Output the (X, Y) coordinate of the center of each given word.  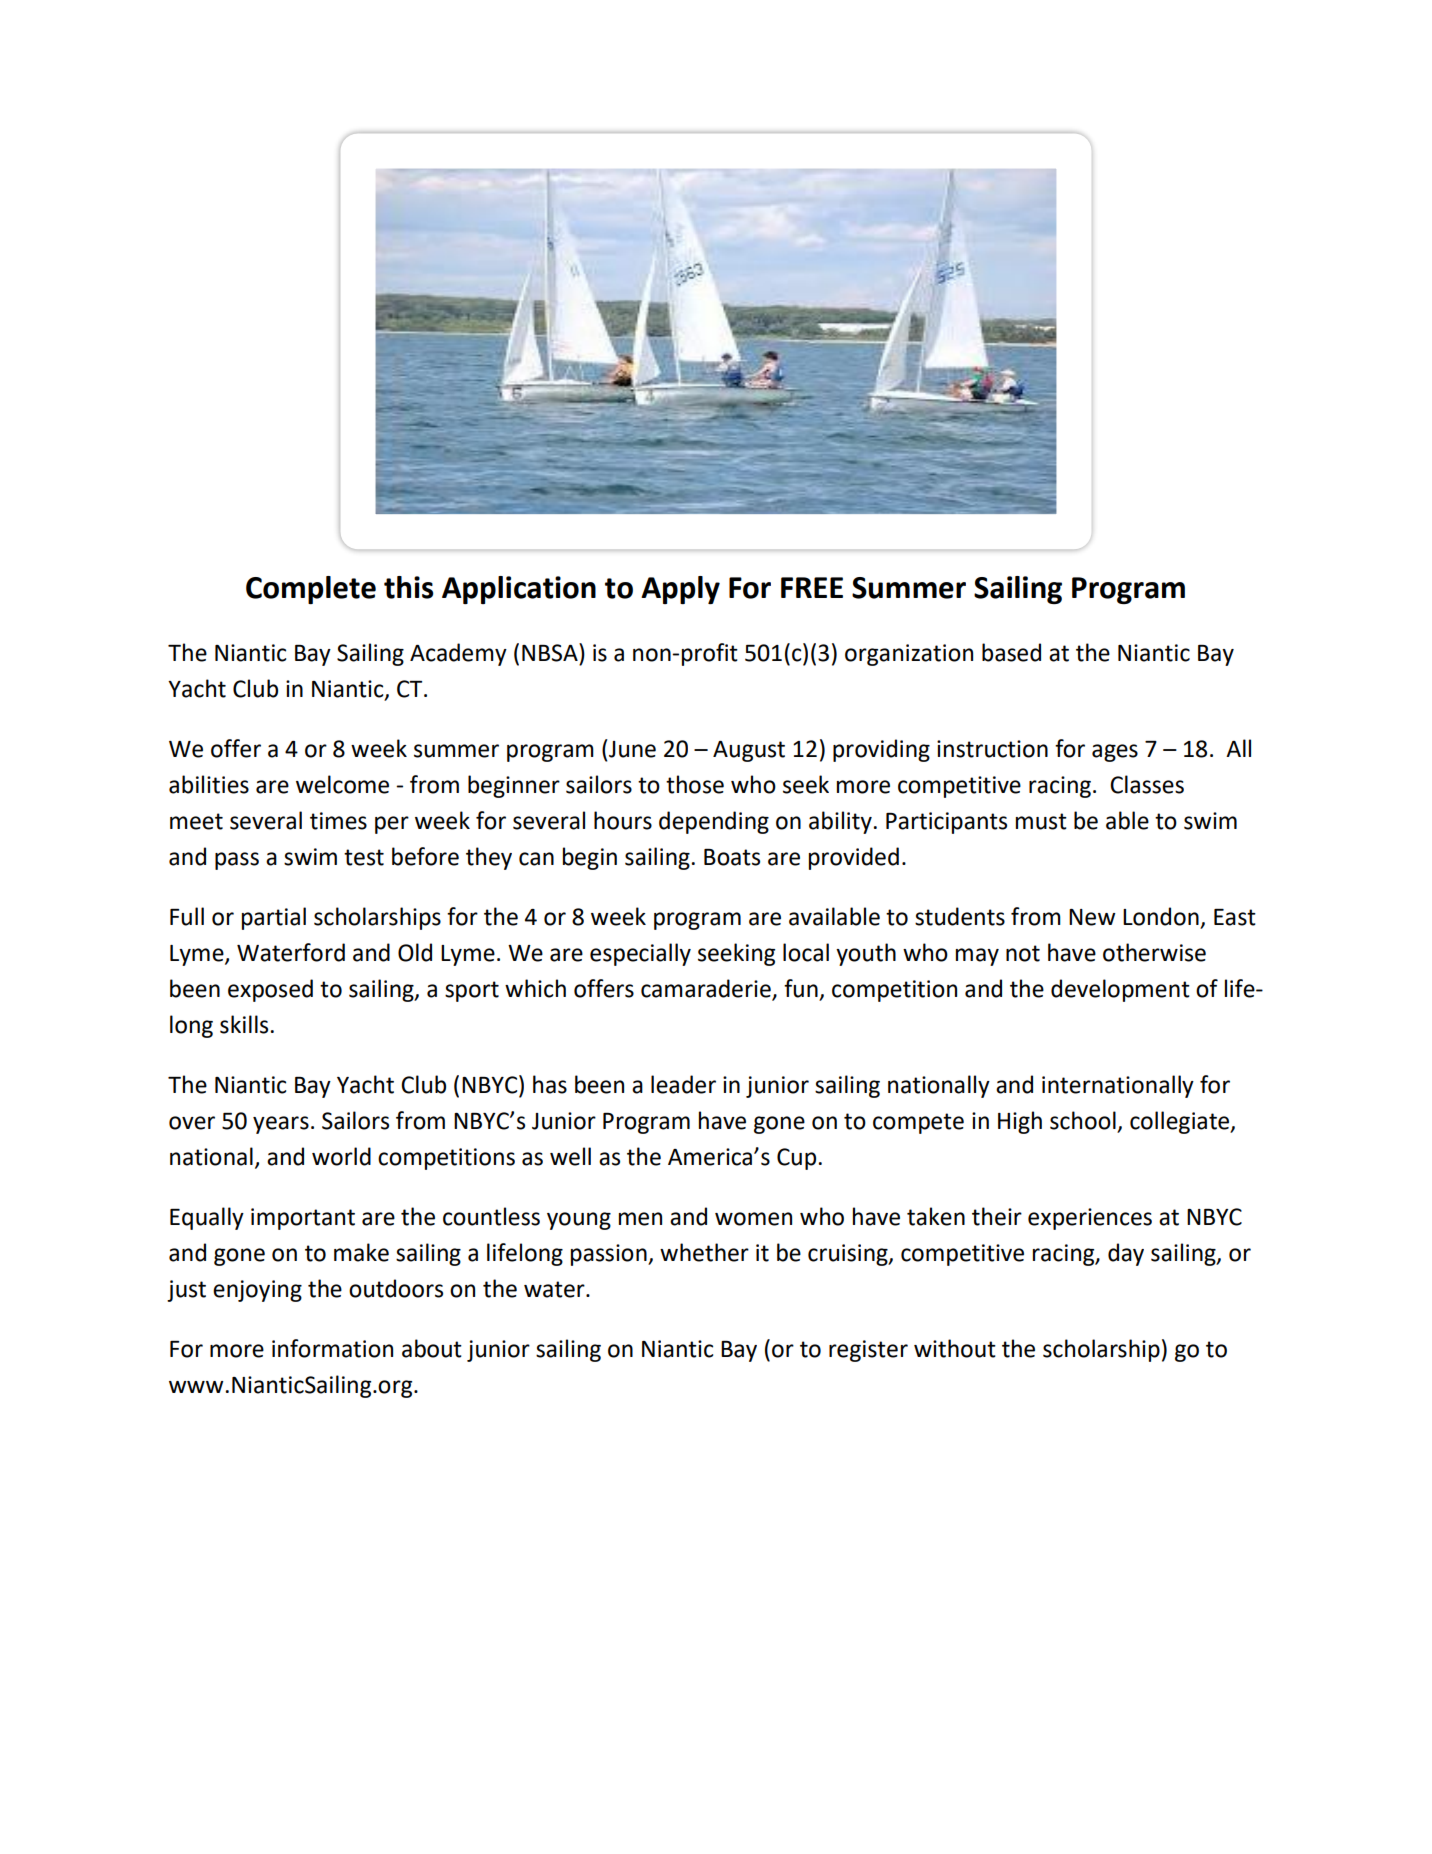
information (332, 1348)
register (868, 1351)
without (955, 1348)
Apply (680, 590)
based (1011, 652)
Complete (311, 590)
